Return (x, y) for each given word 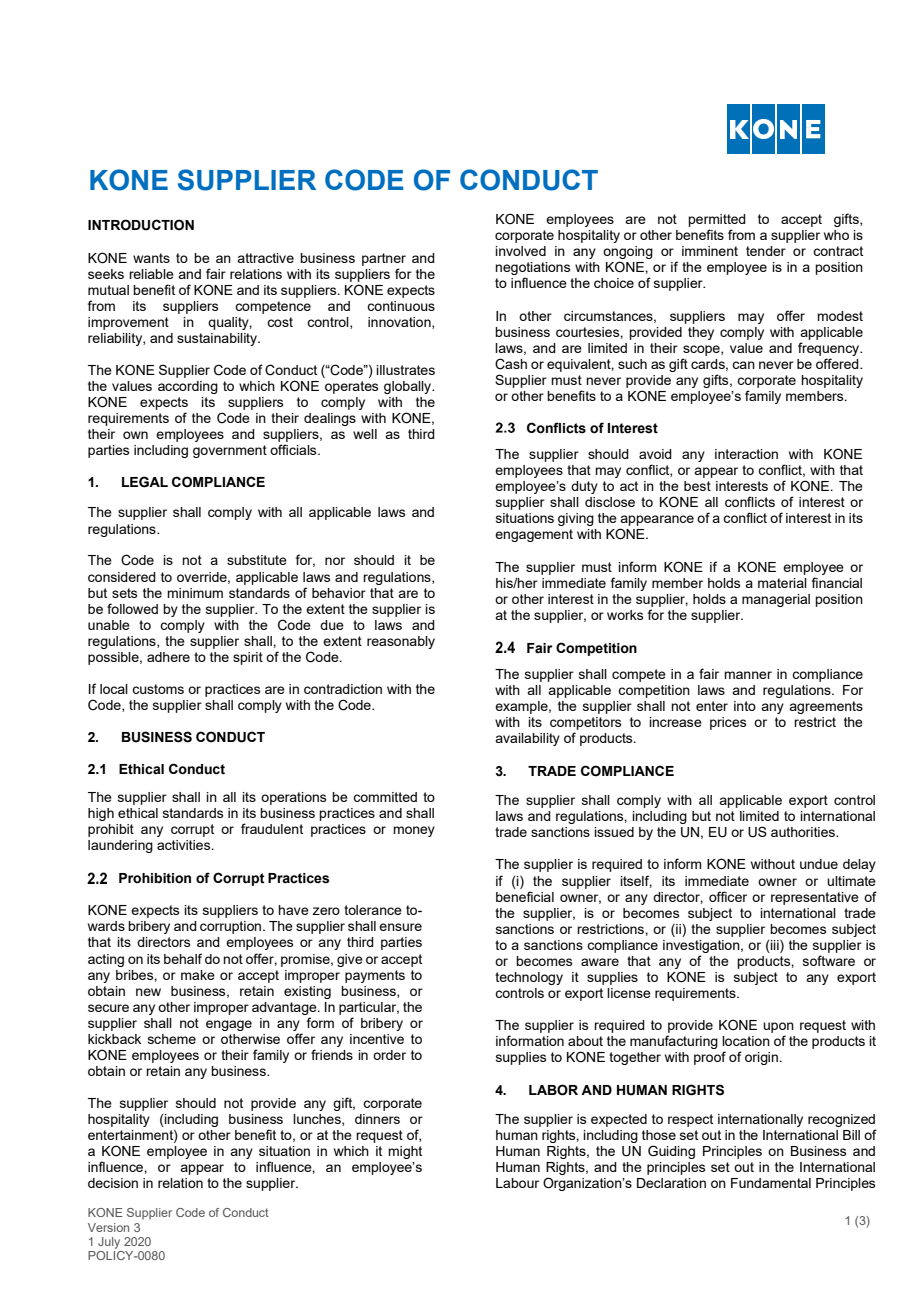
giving (576, 519)
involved (520, 251)
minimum (195, 593)
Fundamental (771, 1183)
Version (108, 1227)
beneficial (525, 896)
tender (766, 251)
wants (151, 258)
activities (185, 845)
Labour (517, 1183)
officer (728, 896)
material (782, 583)
